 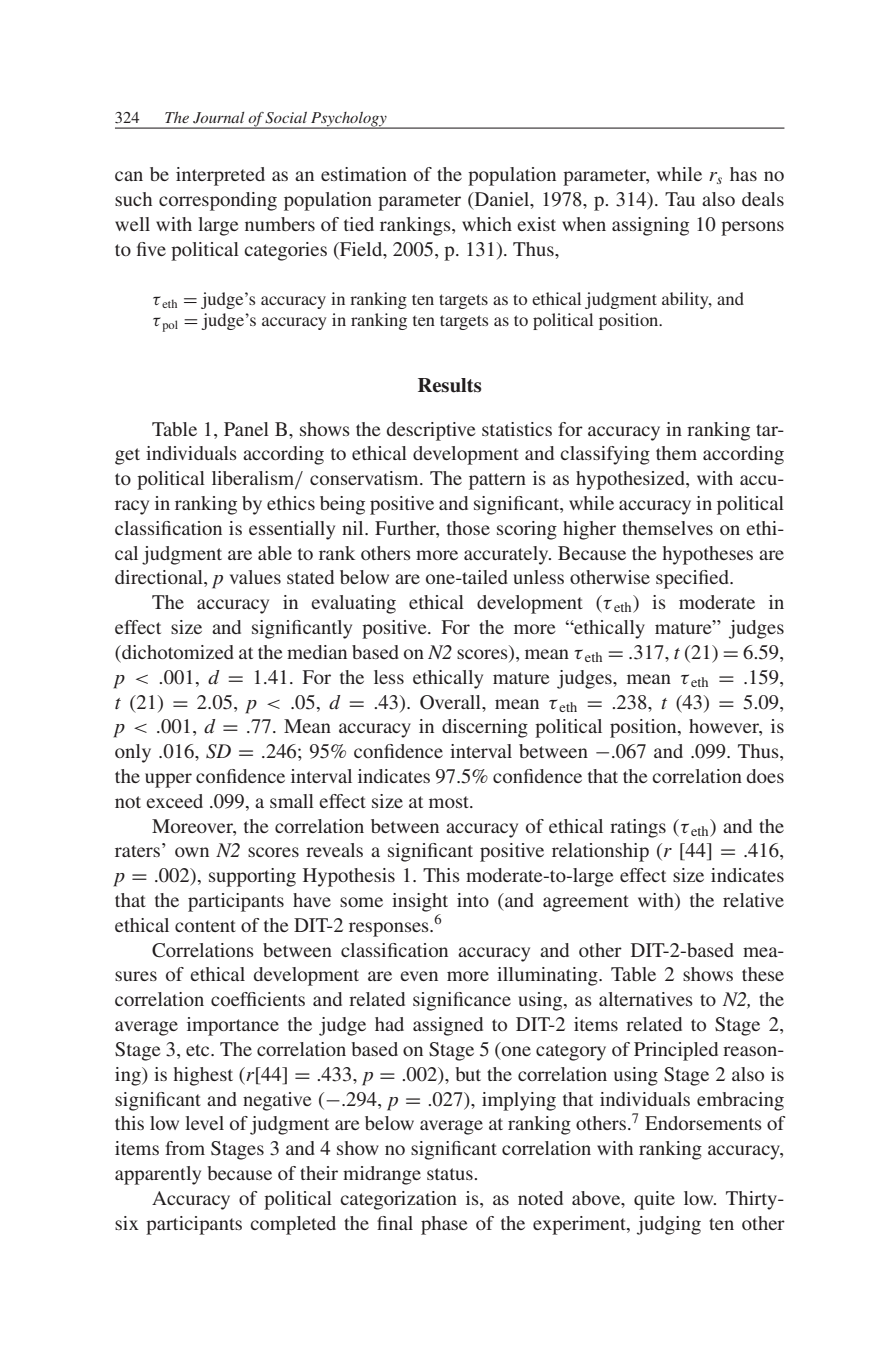 I want to click on relative, so click(x=753, y=900).
